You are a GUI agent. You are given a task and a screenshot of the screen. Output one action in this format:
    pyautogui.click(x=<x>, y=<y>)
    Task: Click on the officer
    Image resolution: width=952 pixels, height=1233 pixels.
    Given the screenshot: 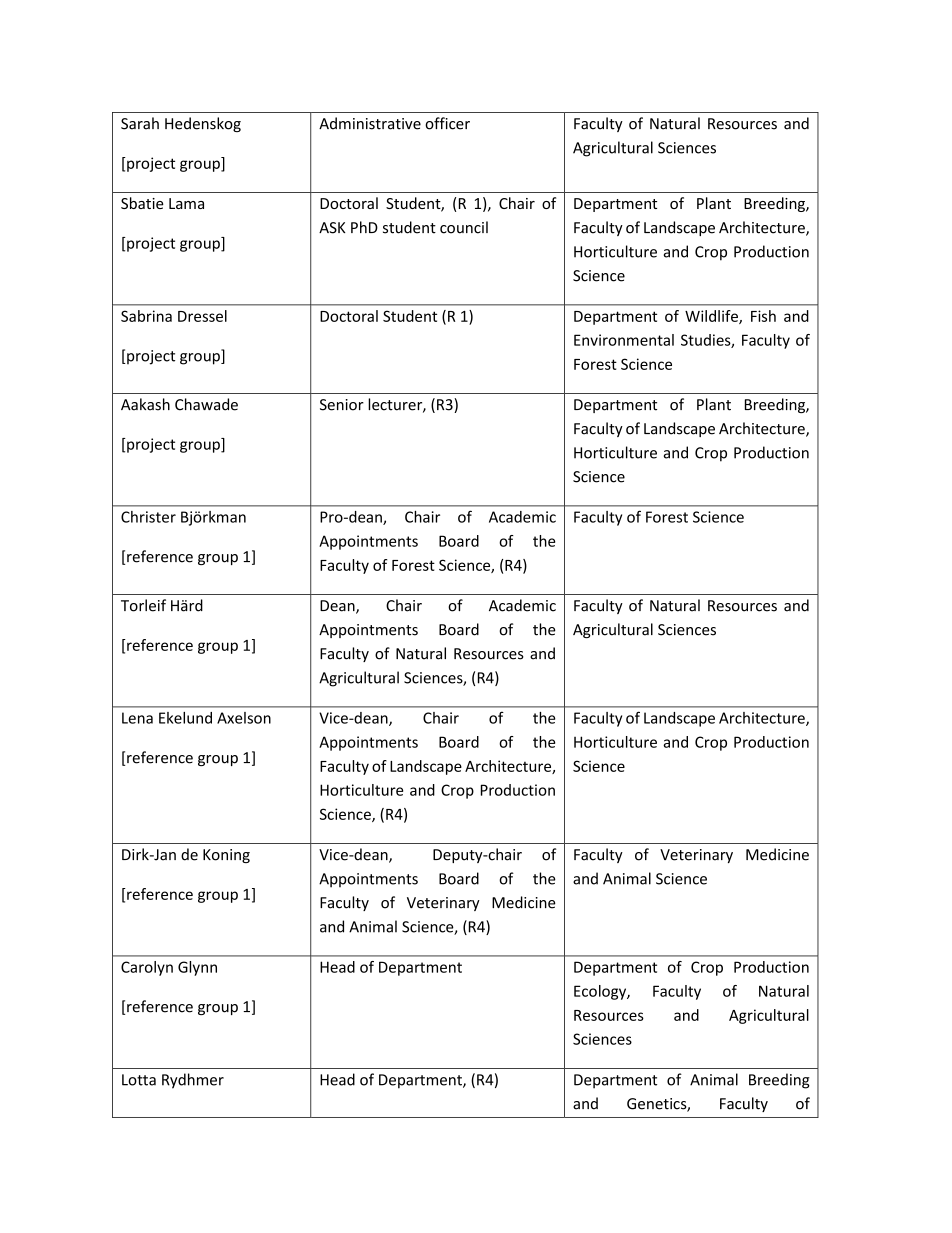 What is the action you would take?
    pyautogui.click(x=447, y=123)
